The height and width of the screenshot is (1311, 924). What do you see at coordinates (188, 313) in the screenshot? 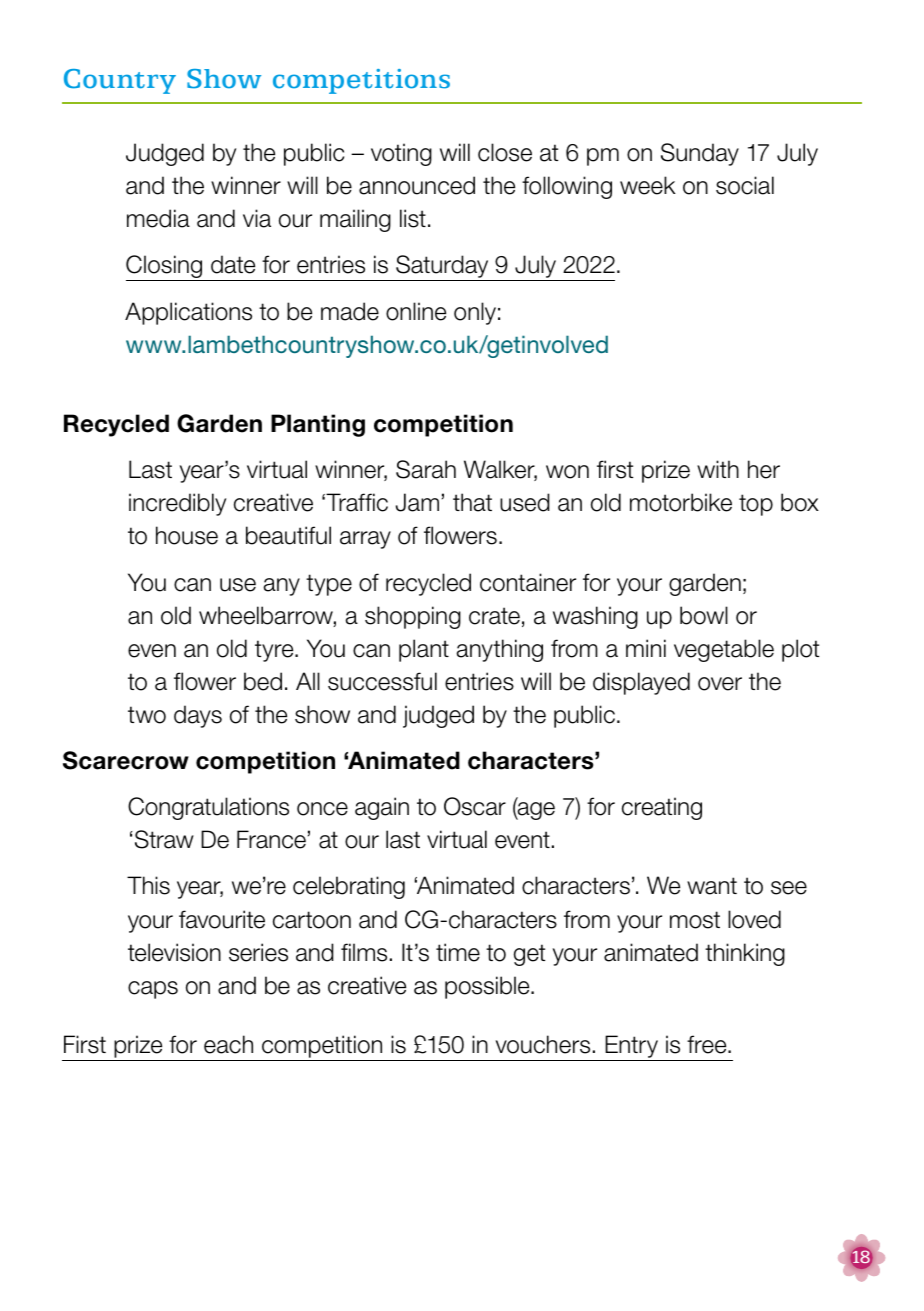
I see `Applications` at bounding box center [188, 313].
